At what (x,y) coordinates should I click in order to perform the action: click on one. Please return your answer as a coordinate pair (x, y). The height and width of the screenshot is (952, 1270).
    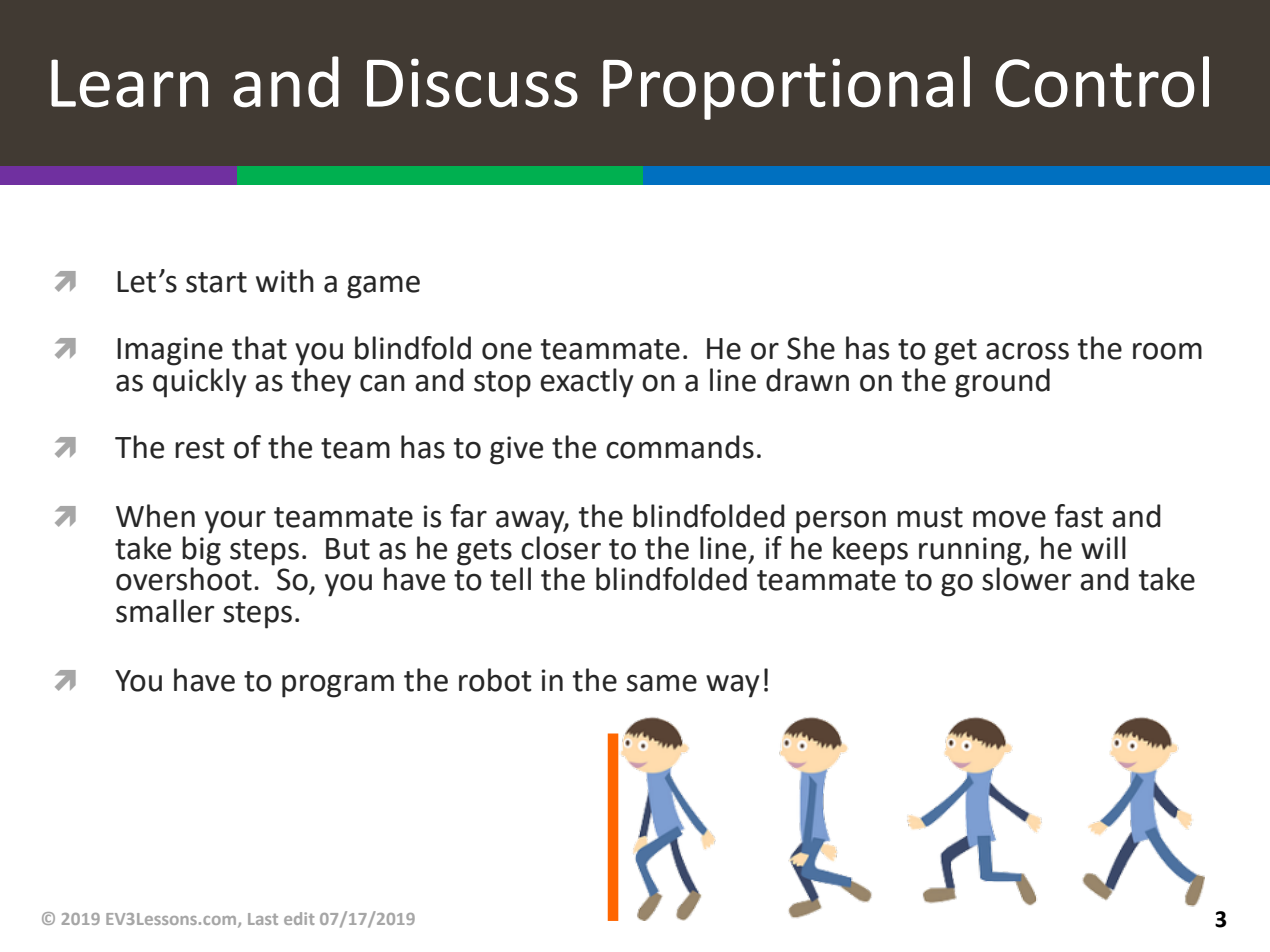
    Looking at the image, I should click on (507, 351).
